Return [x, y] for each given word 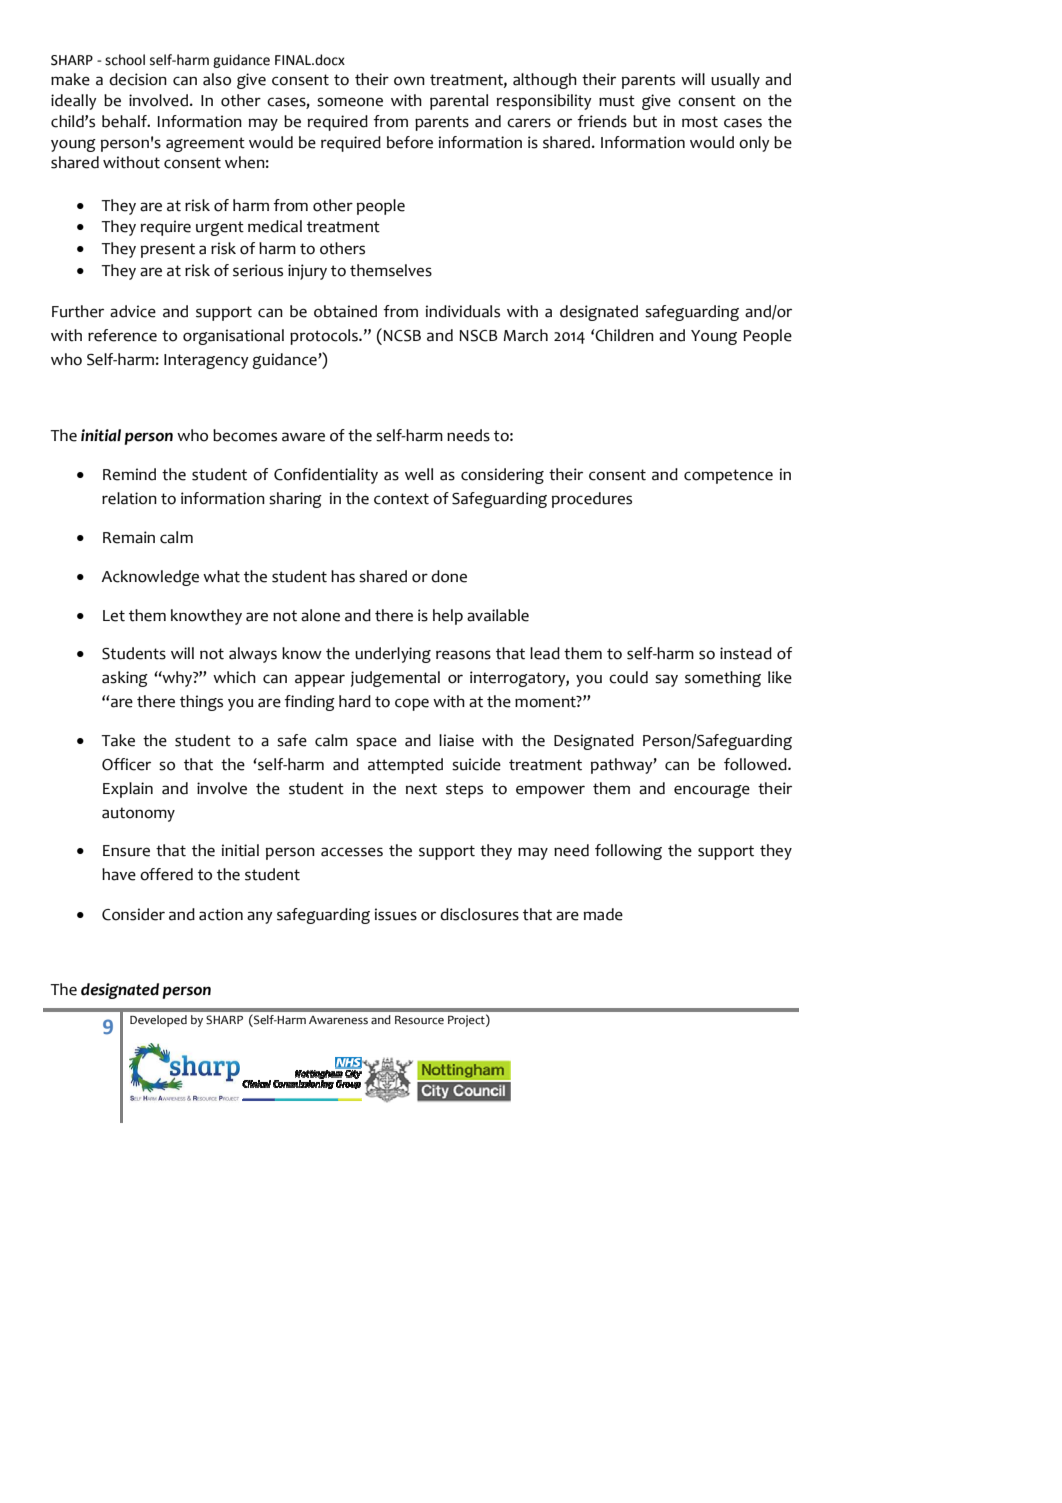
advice [133, 311]
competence [728, 476]
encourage [712, 791]
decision [138, 79]
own [409, 81]
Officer [126, 764]
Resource [419, 1020]
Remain [129, 537]
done [449, 576]
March [525, 335]
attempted [405, 766]
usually [735, 81]
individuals [463, 311]
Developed [158, 1021]
